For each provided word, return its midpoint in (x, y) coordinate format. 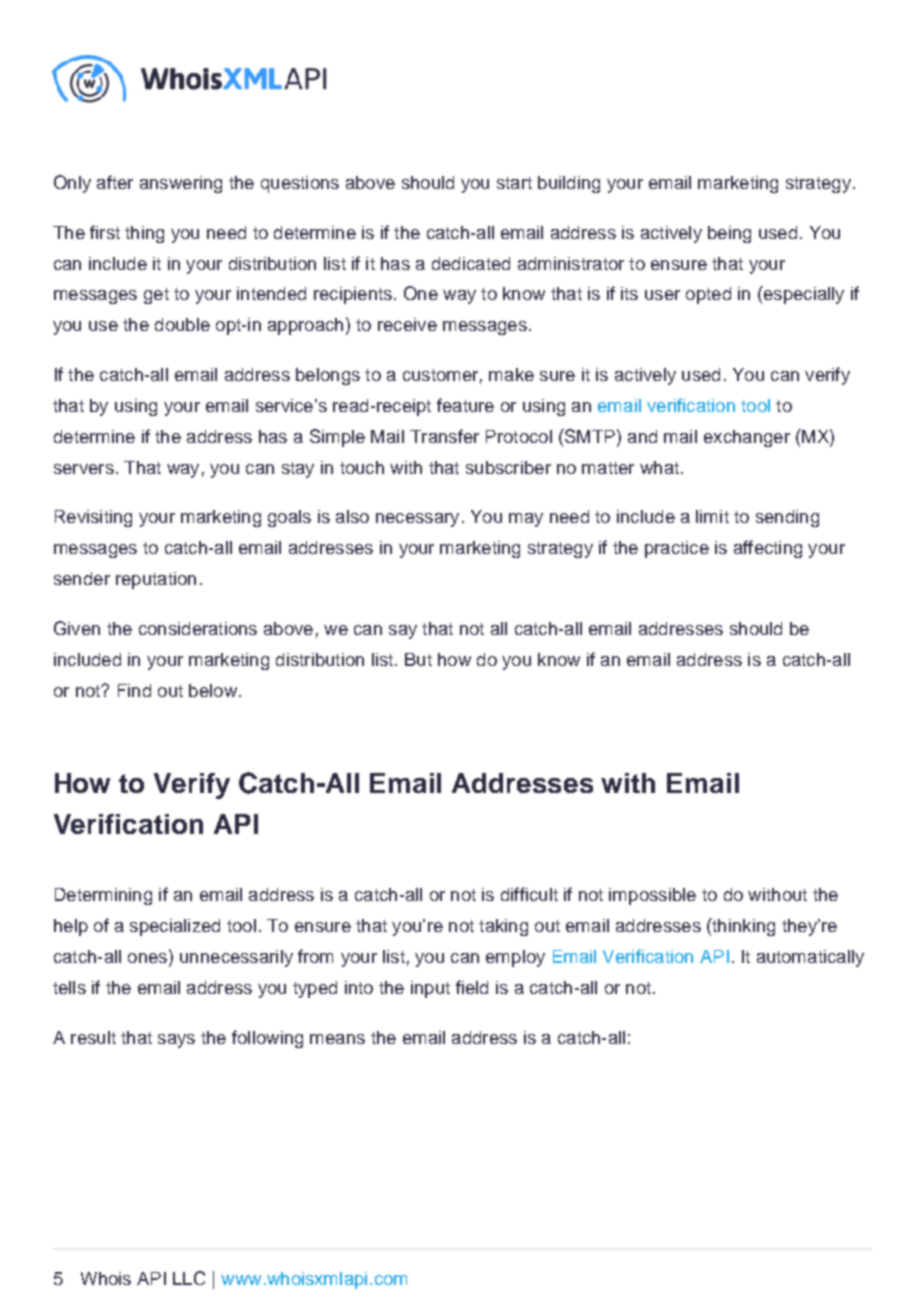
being (729, 234)
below (213, 690)
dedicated (471, 263)
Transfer (444, 436)
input (430, 989)
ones (149, 959)
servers (84, 469)
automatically (810, 958)
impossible (652, 896)
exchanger (747, 438)
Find (134, 690)
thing (144, 234)
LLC (189, 1278)
